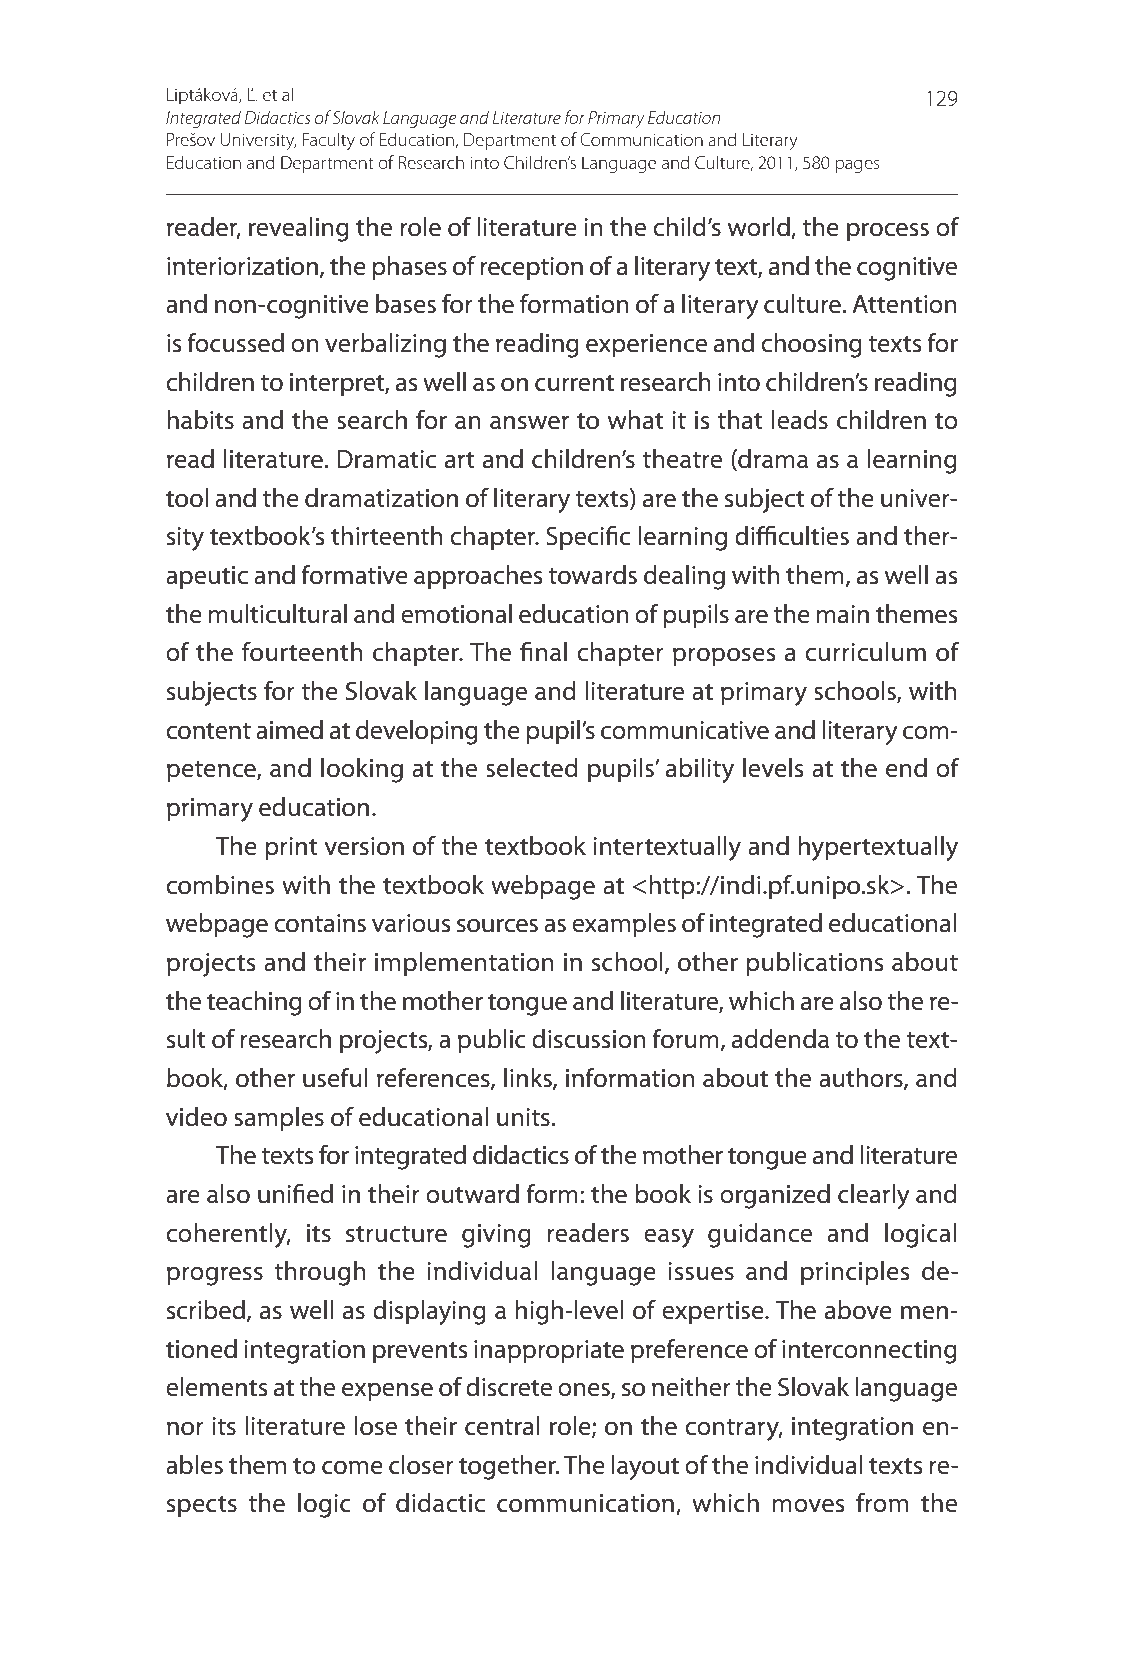 The height and width of the screenshot is (1671, 1124). Describe the element at coordinates (496, 1236) in the screenshot. I see `giving` at that location.
